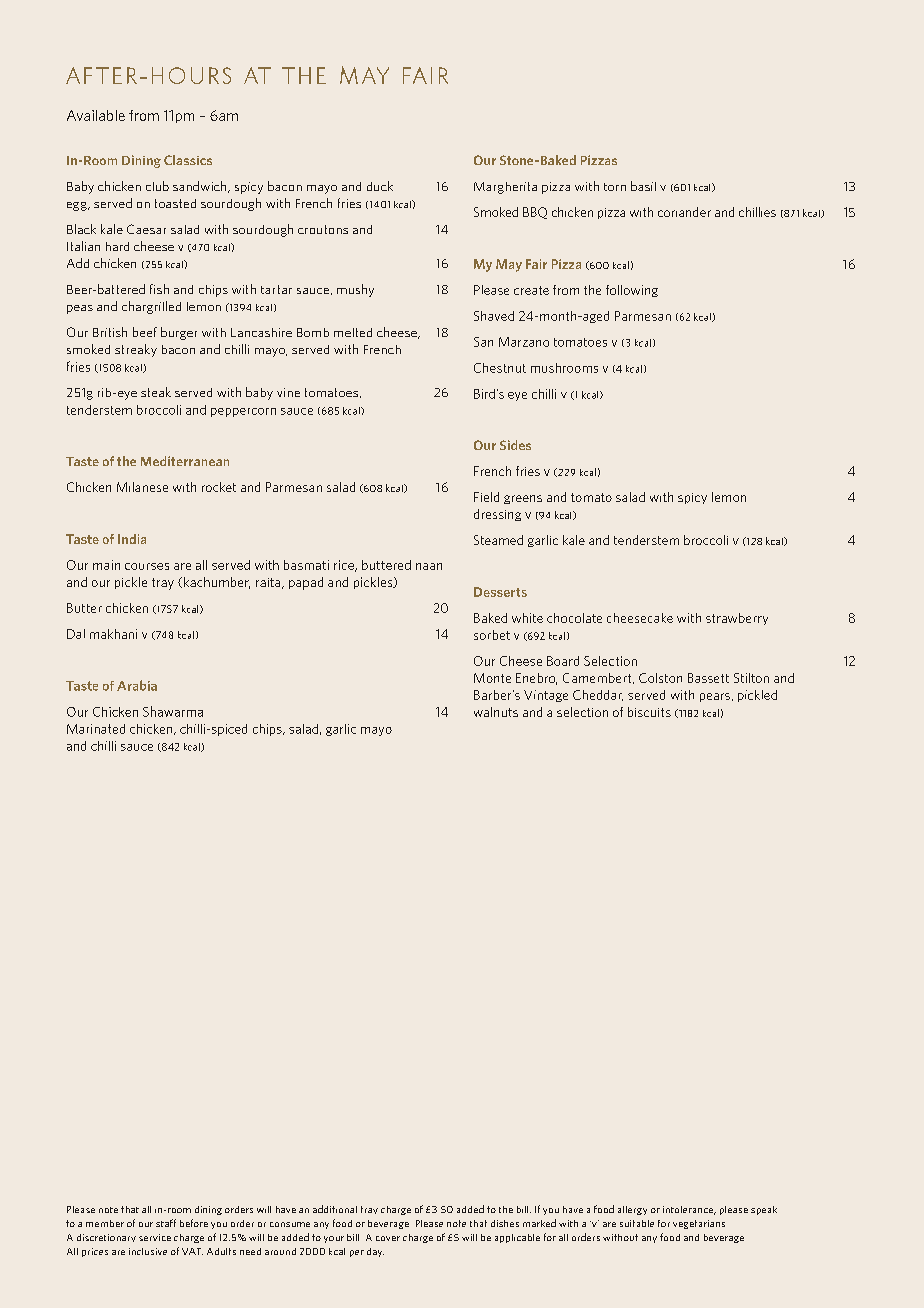  What do you see at coordinates (166, 1223) in the screenshot?
I see `staff` at bounding box center [166, 1223].
